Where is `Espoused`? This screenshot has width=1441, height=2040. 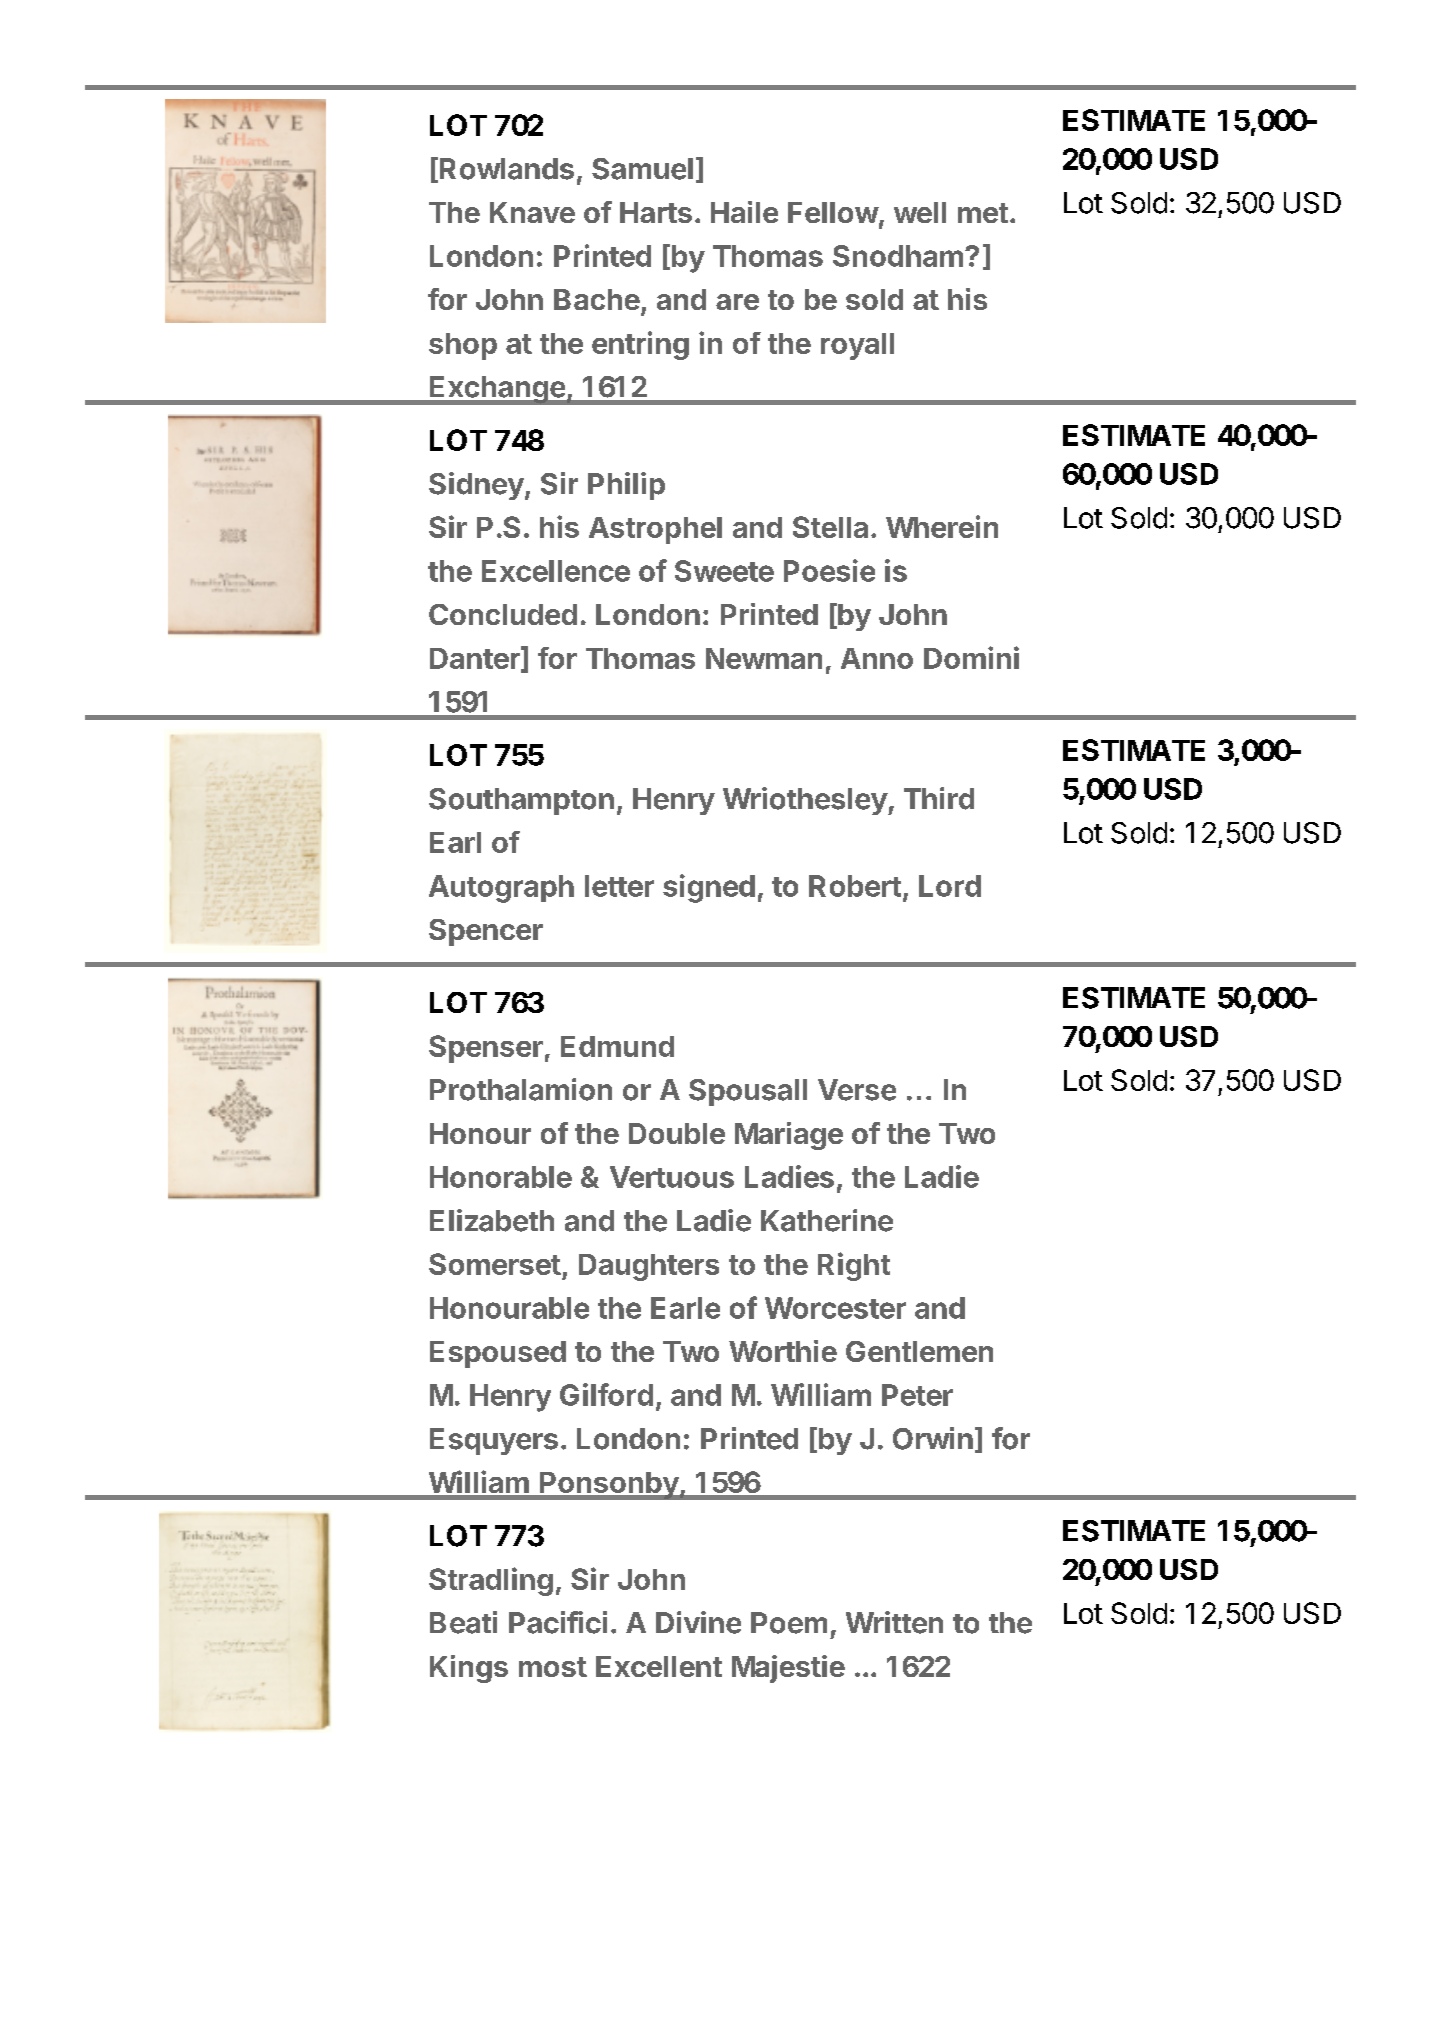
Espoused is located at coordinates (498, 1354).
